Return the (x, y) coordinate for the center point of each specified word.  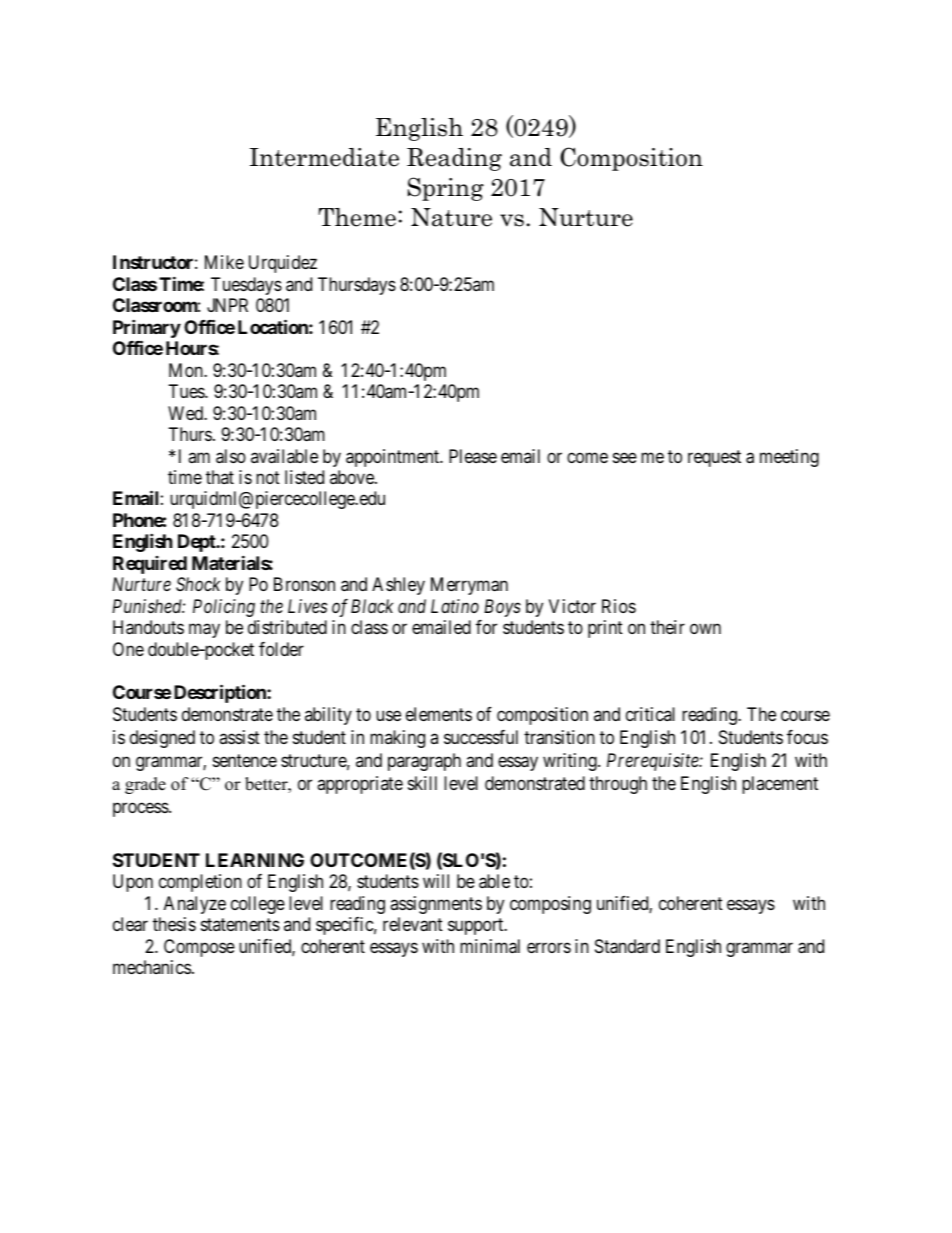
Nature (451, 217)
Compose (199, 948)
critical (650, 714)
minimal (490, 946)
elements (439, 714)
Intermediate (324, 157)
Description (221, 693)
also (231, 456)
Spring (446, 189)
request (714, 458)
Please (473, 456)
